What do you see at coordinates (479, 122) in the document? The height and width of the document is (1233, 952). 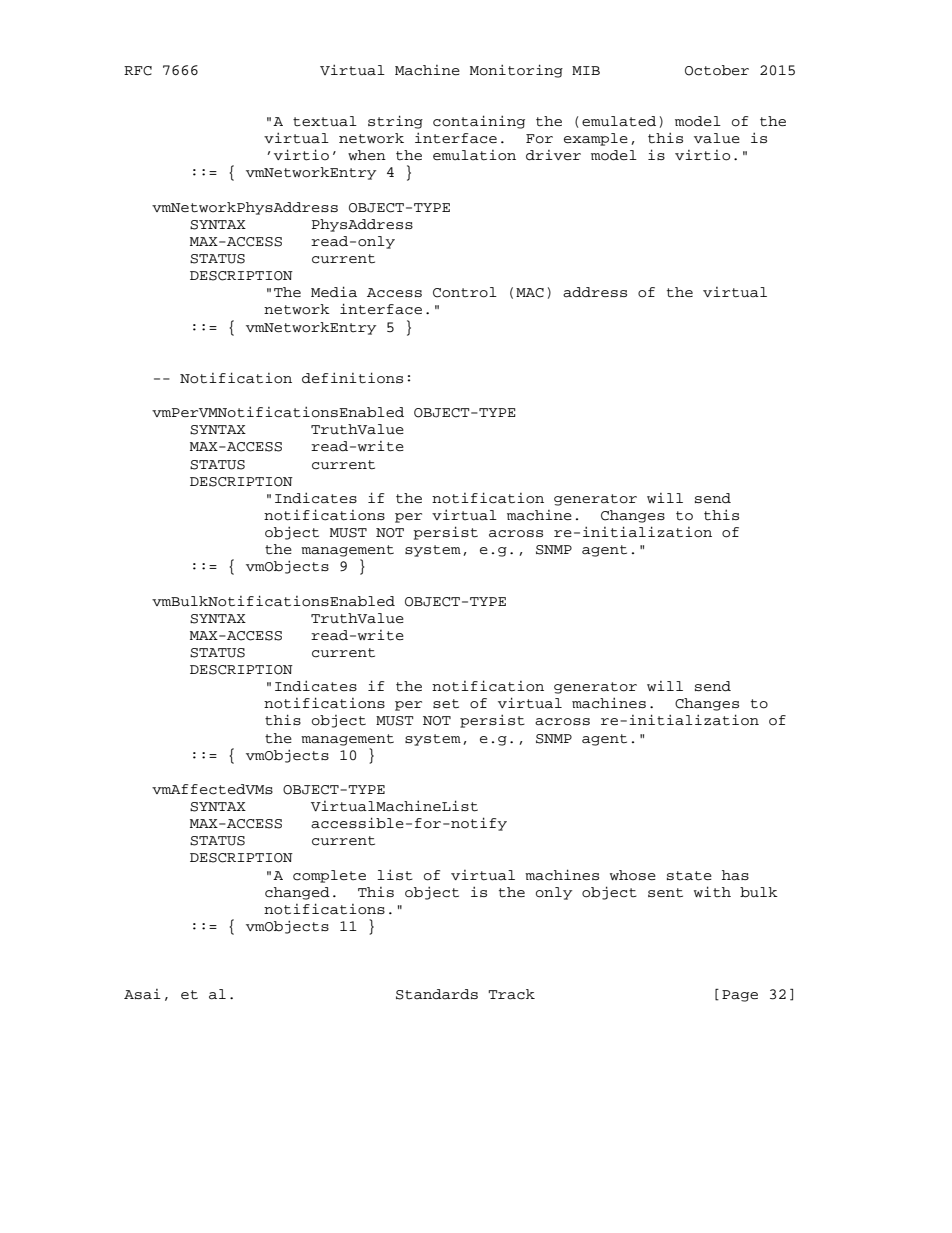 I see `containing` at bounding box center [479, 122].
